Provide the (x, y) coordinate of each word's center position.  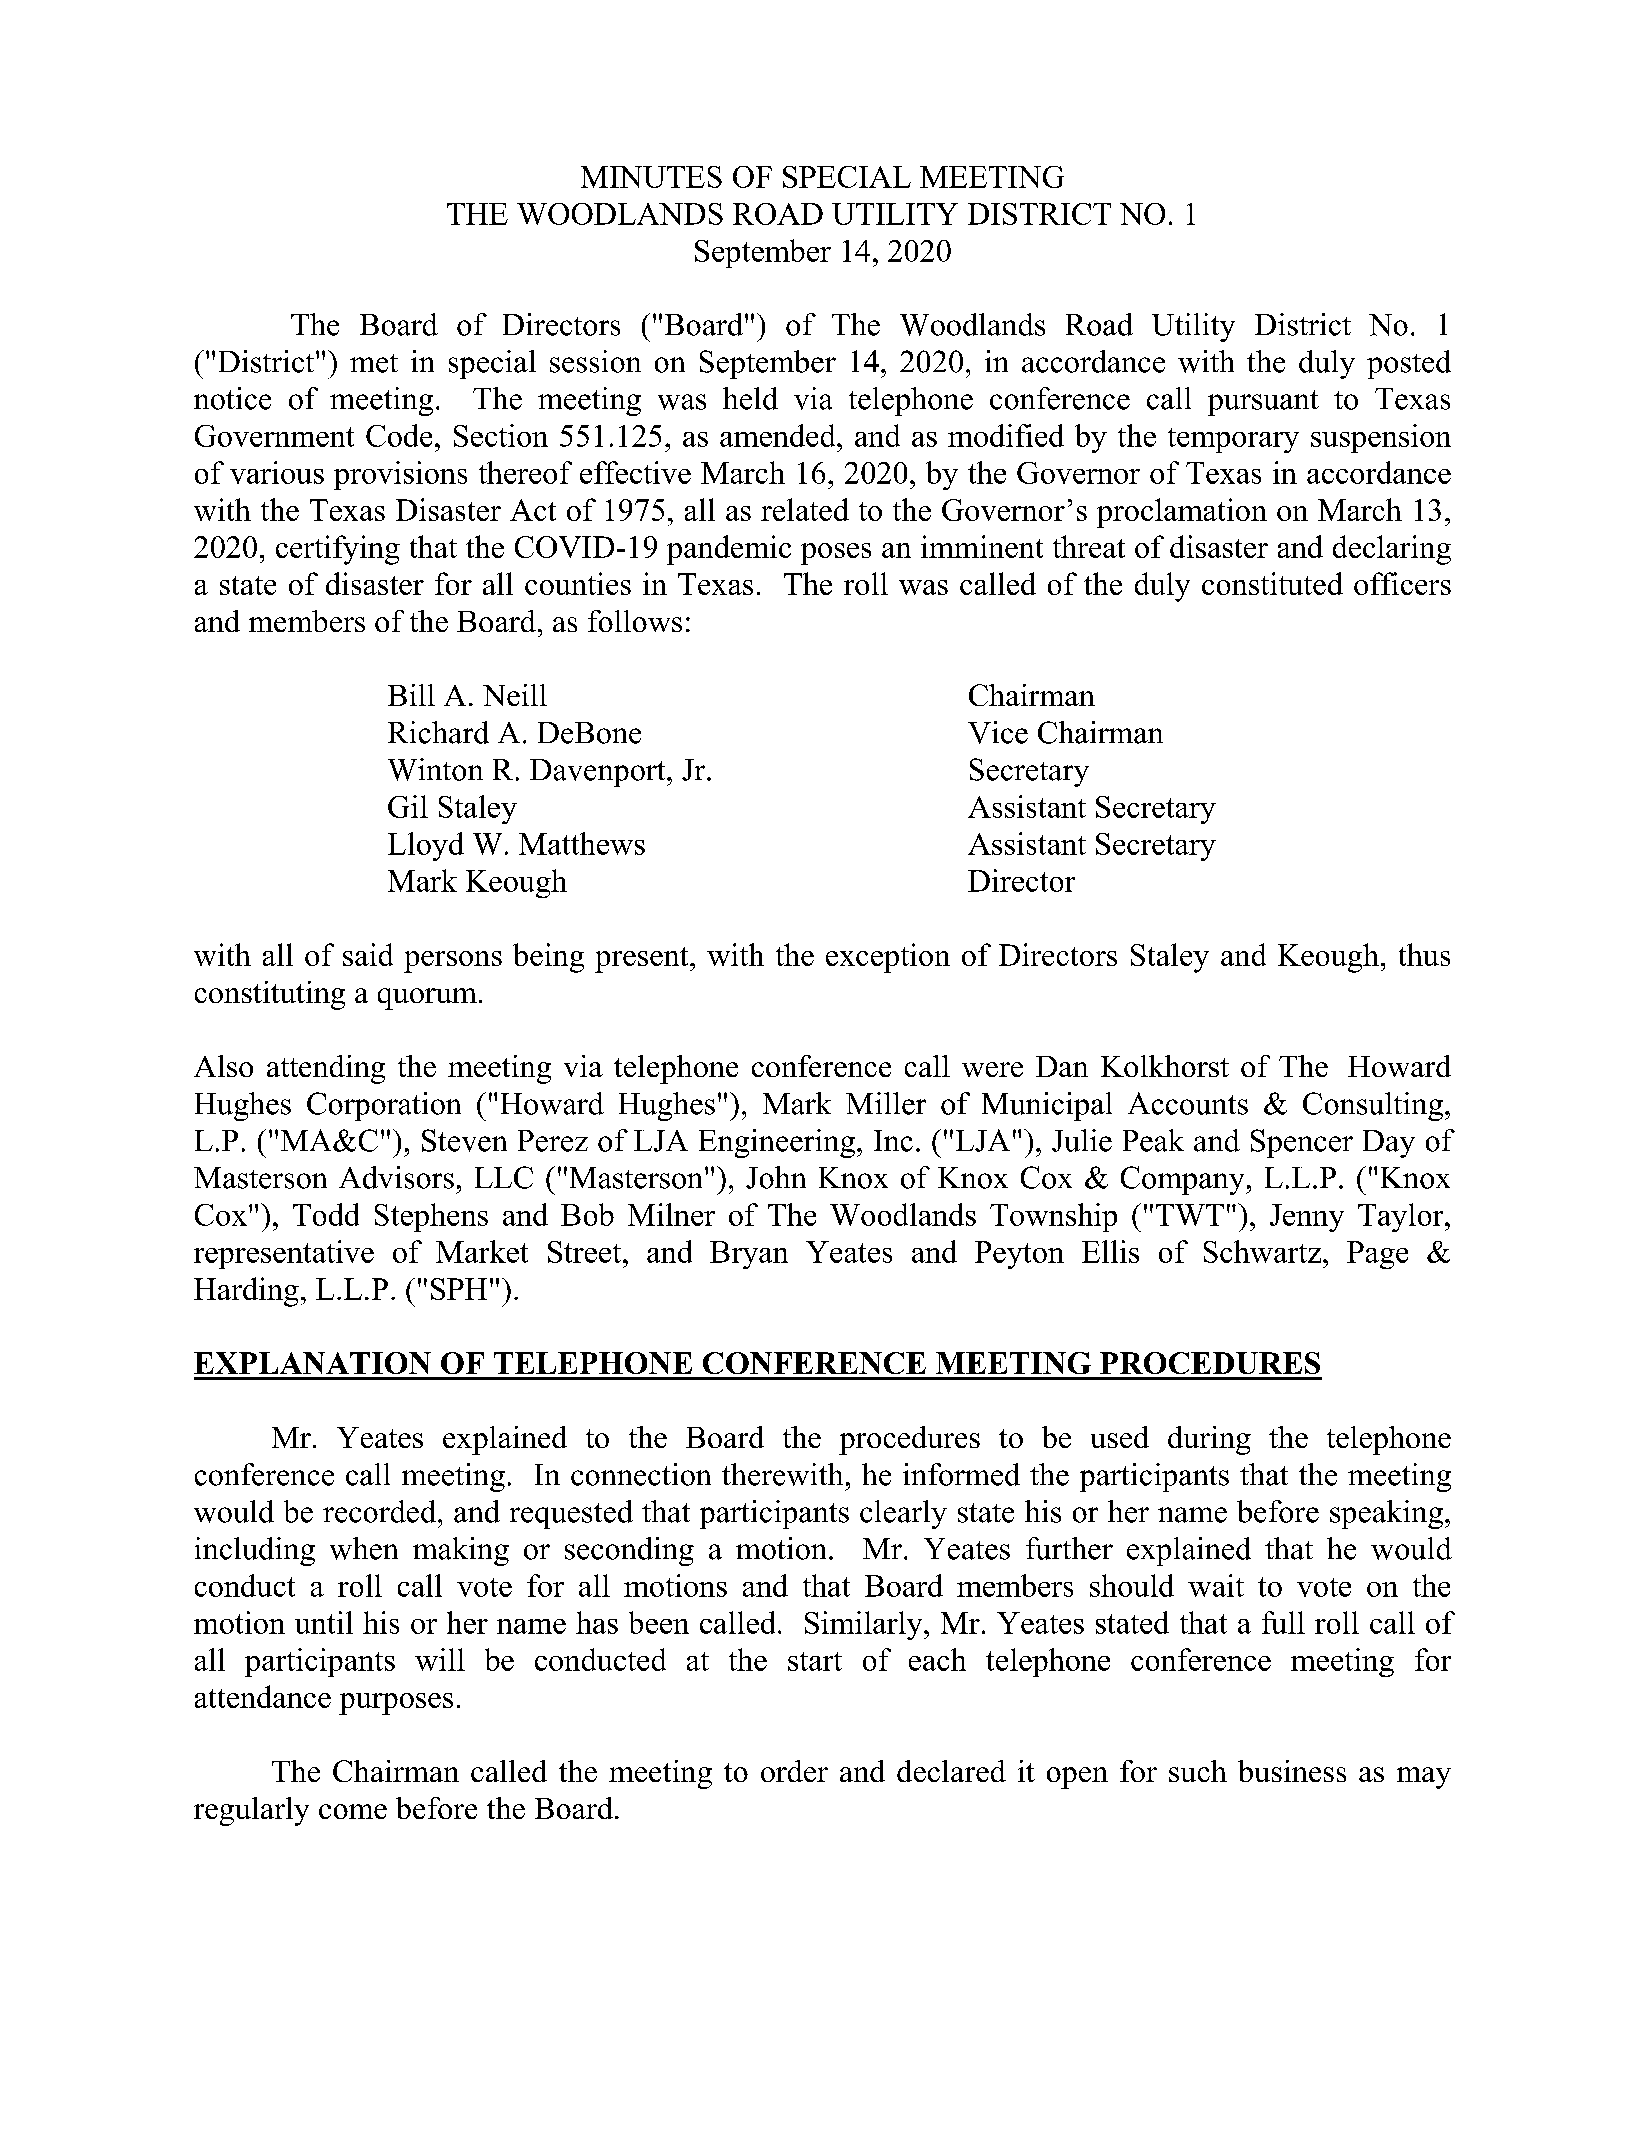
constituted (1272, 583)
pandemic (729, 550)
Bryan (749, 1255)
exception (888, 958)
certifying (338, 550)
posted (1409, 364)
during (1209, 1440)
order (794, 1771)
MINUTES (651, 177)
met (374, 363)
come (353, 1811)
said (368, 954)
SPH (459, 1289)
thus (1424, 954)
